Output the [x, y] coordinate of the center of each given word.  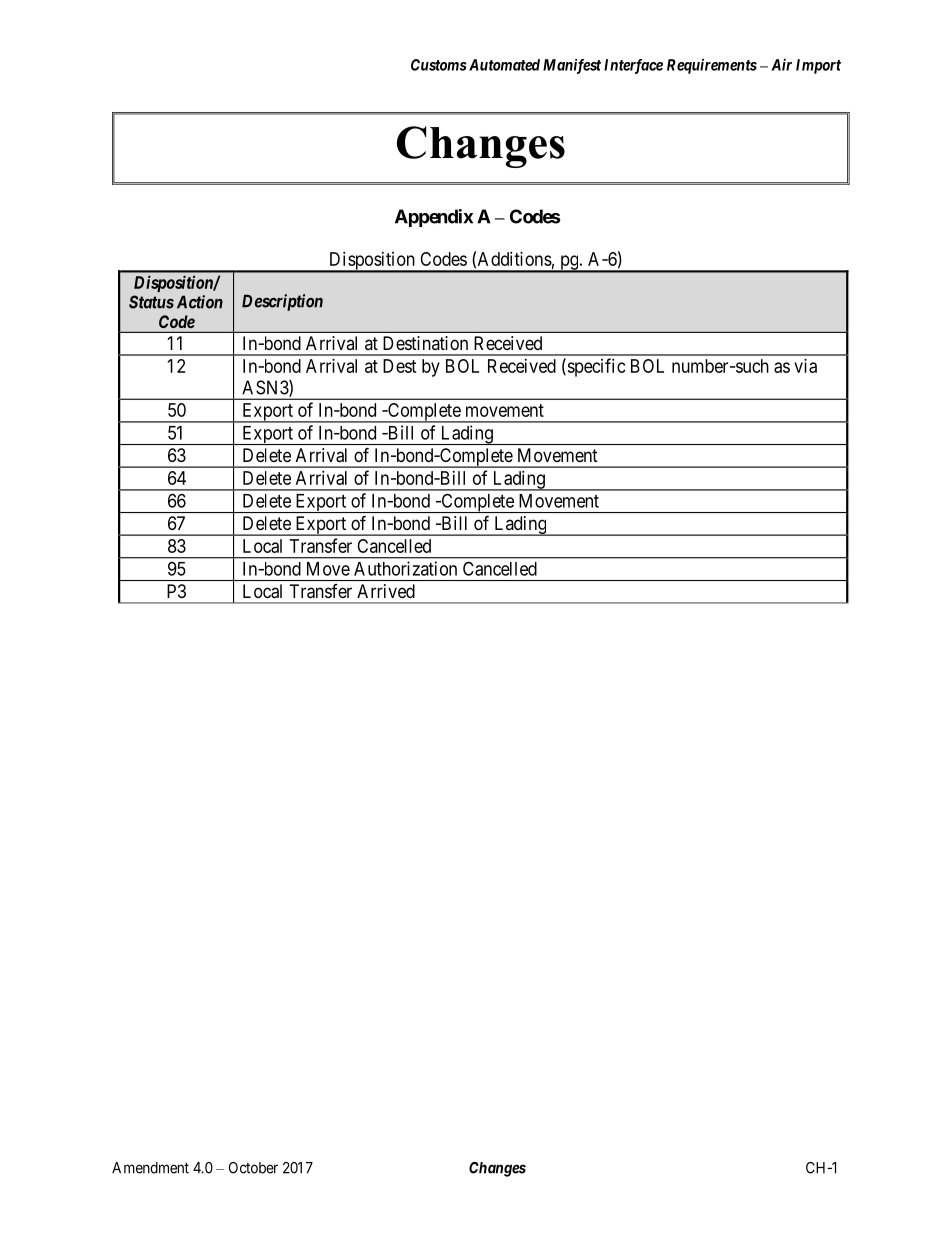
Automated [503, 65]
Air [781, 64]
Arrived [386, 591]
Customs [439, 65]
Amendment [150, 1168]
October [253, 1168]
